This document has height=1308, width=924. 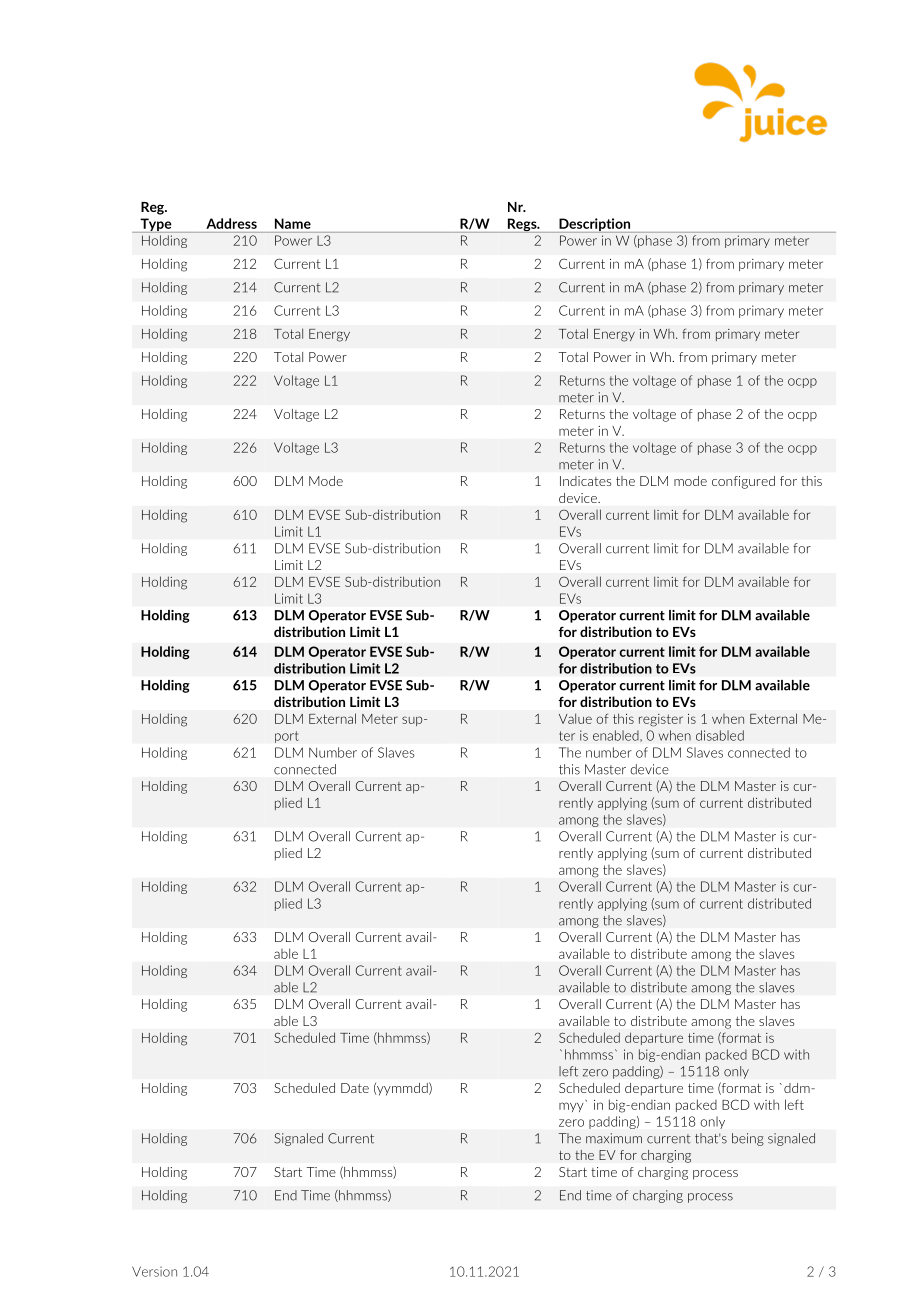 I want to click on Type, so click(x=156, y=225).
